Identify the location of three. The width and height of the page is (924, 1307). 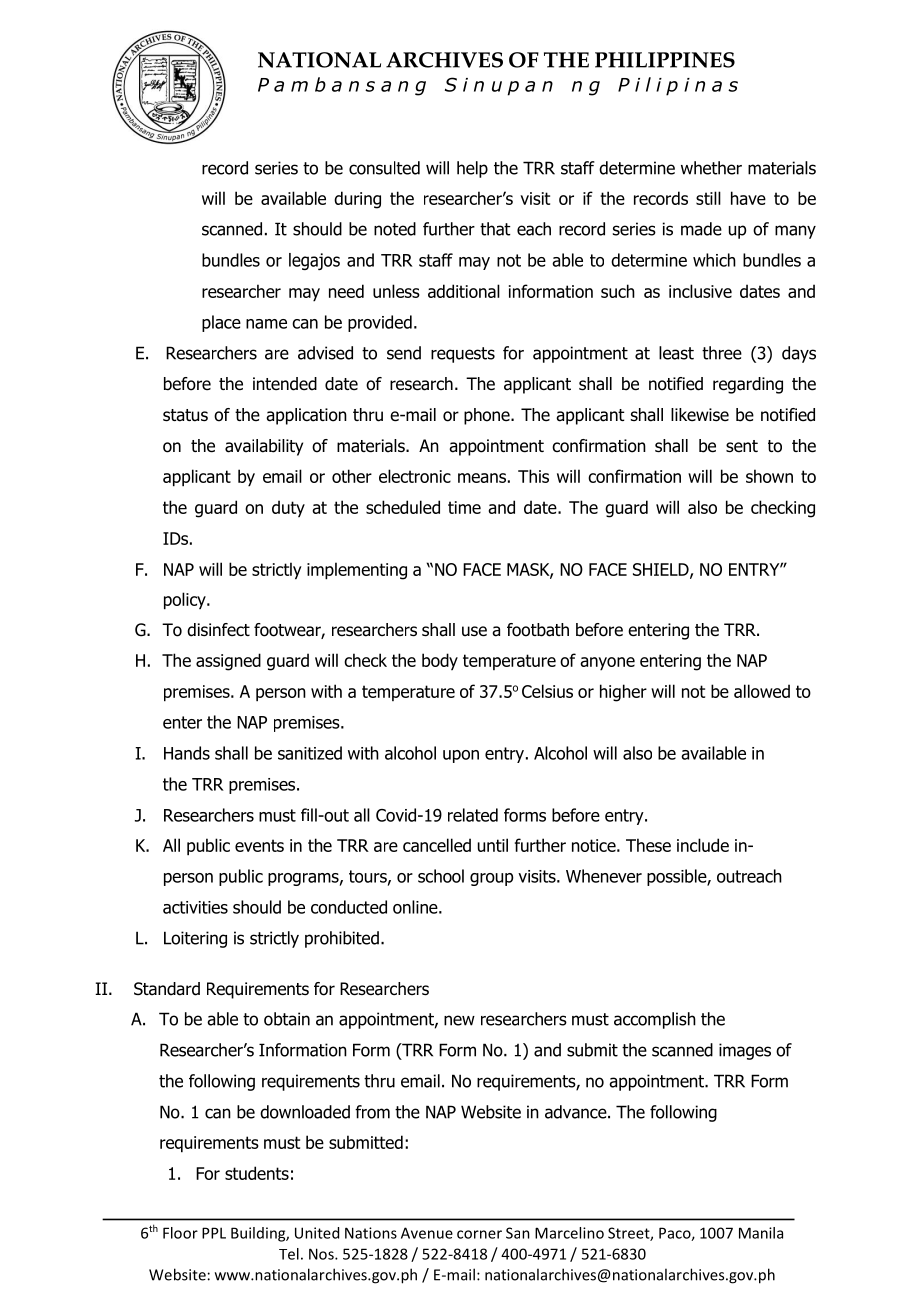
(722, 353).
